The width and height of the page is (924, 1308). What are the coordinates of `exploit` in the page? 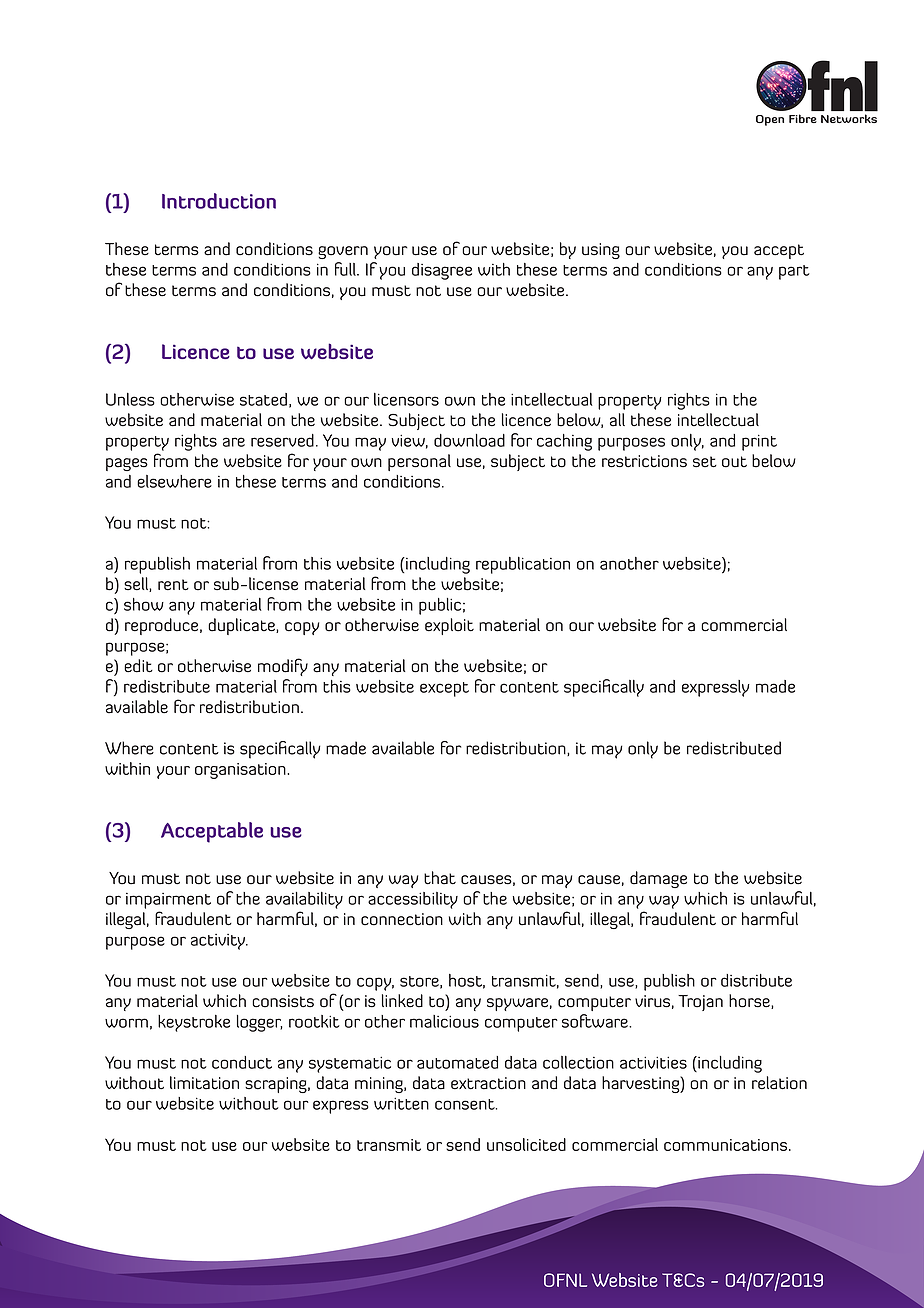 It's located at (449, 626).
